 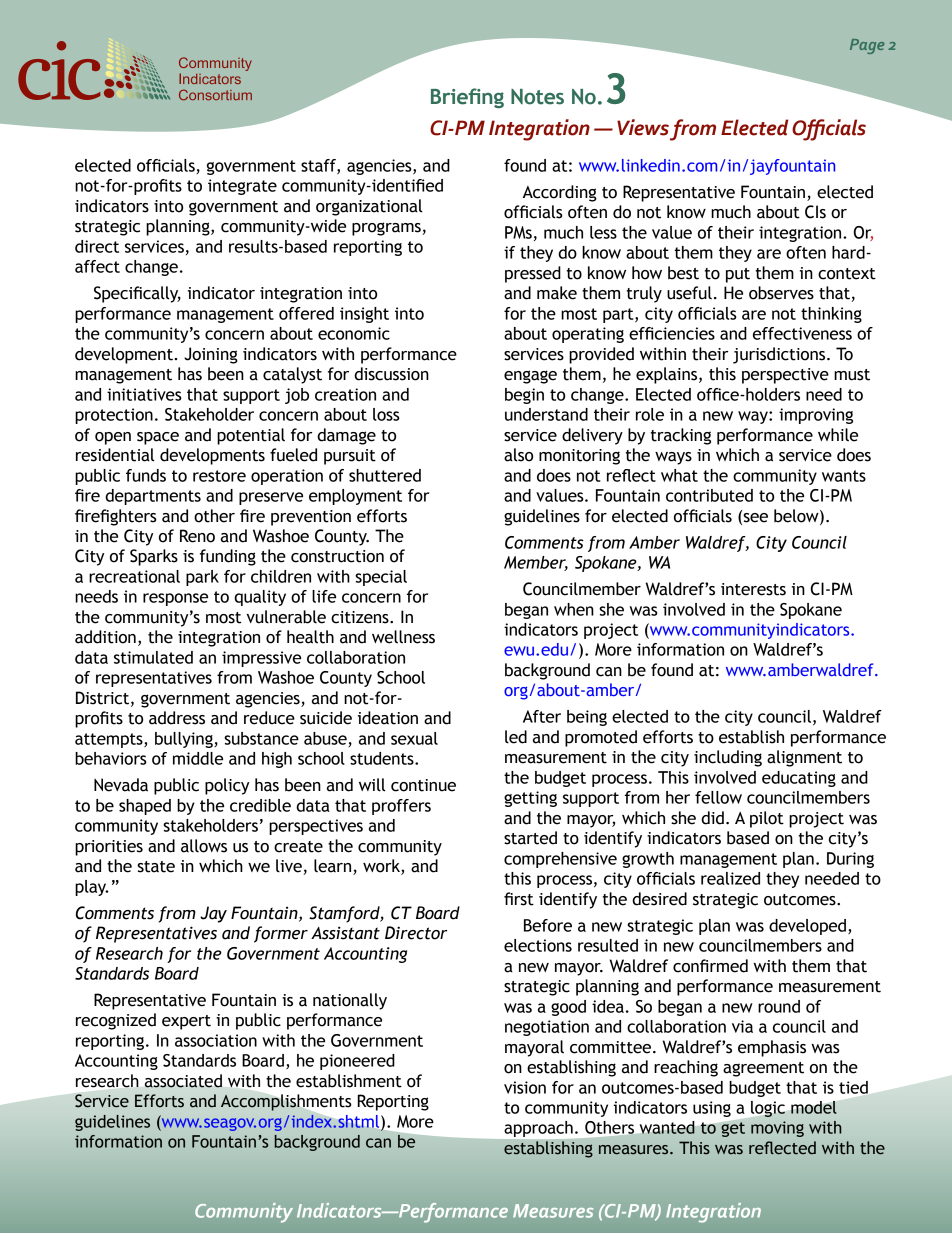 I want to click on Briefing, so click(x=467, y=98).
